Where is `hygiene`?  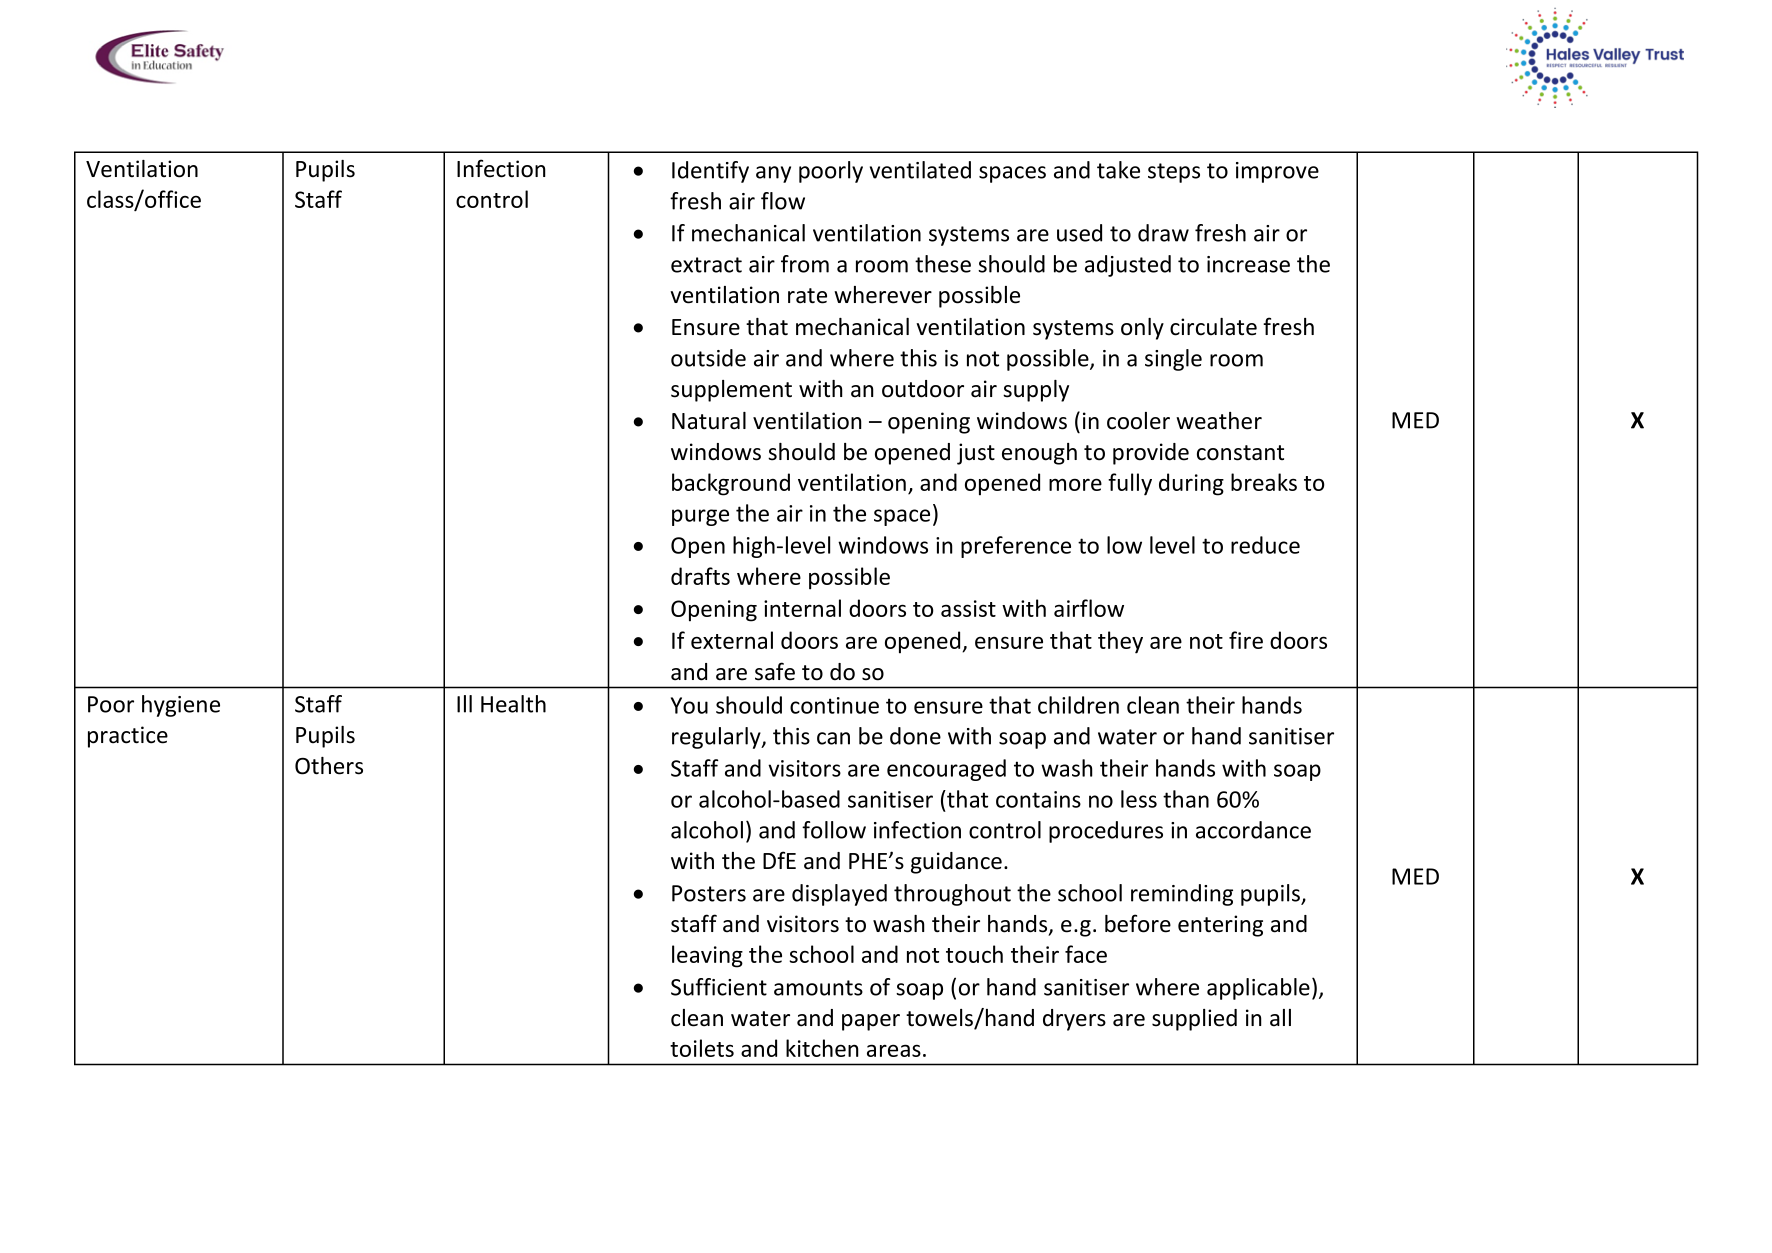
hygiene is located at coordinates (181, 706).
